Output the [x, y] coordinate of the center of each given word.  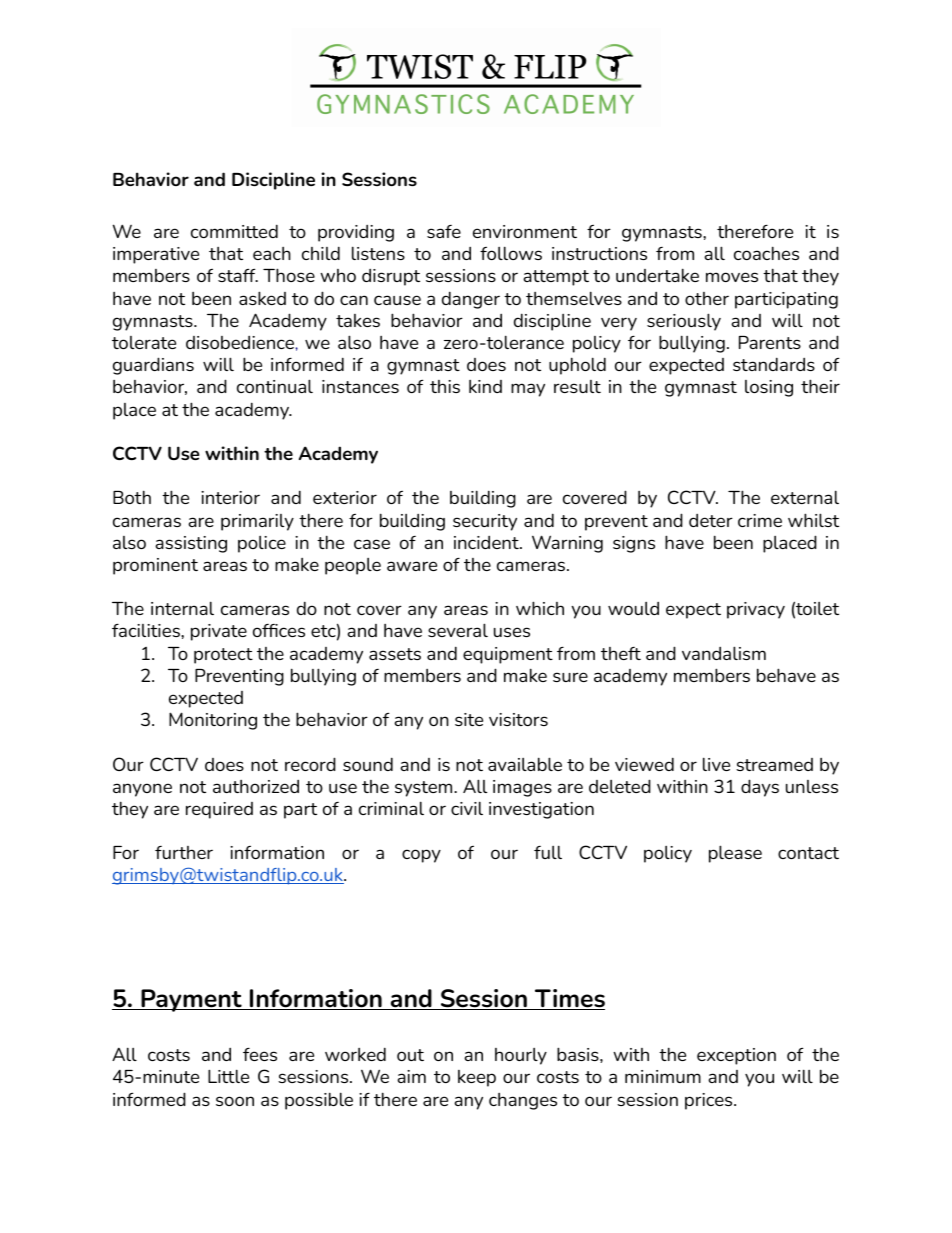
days [760, 788]
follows [511, 253]
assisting [191, 544]
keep [477, 1078]
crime [760, 520]
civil [467, 808]
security [485, 522]
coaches [766, 253]
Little [228, 1076]
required [219, 810]
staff [238, 275]
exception [736, 1056]
